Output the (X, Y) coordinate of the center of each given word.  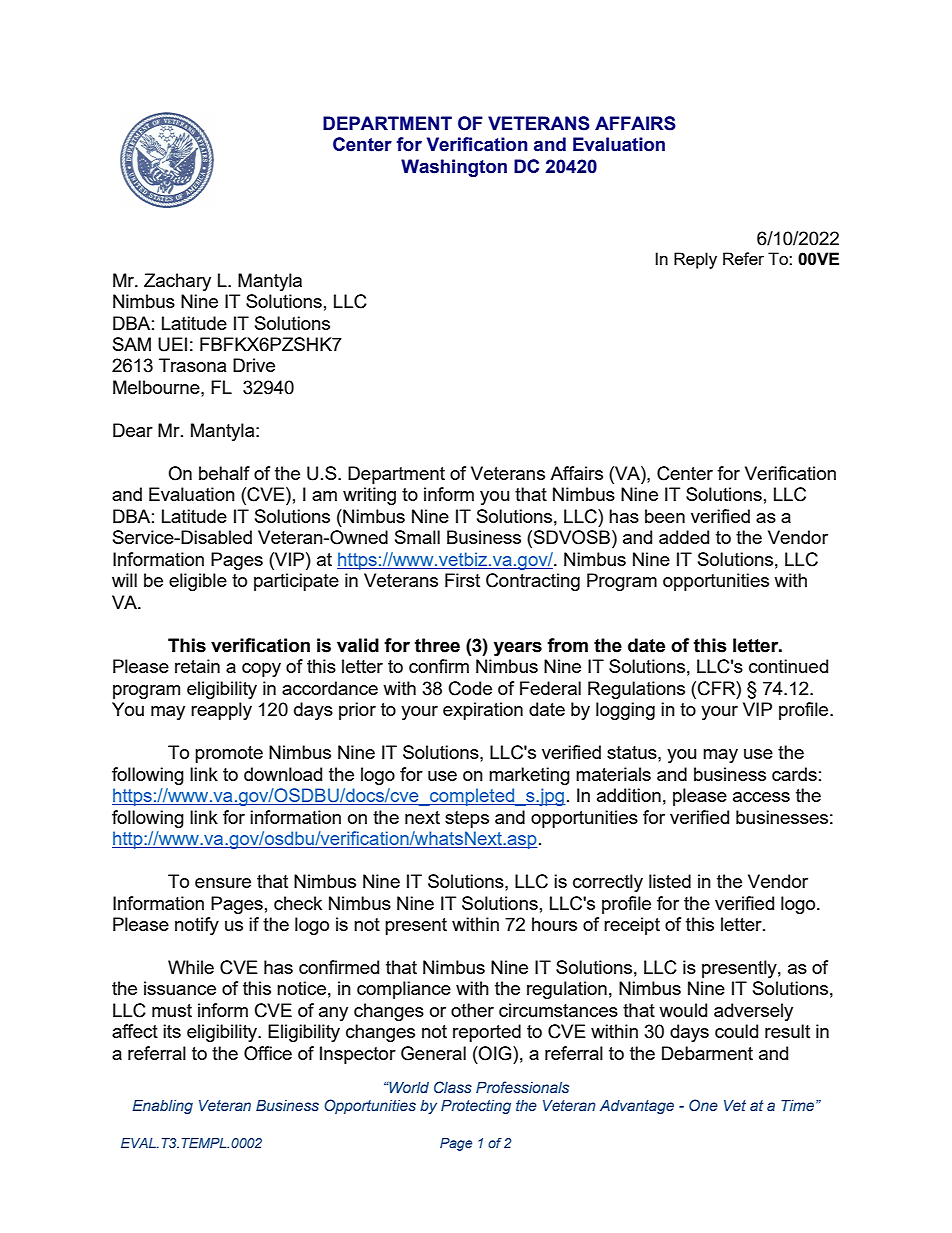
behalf (224, 473)
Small (417, 537)
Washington (454, 168)
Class (453, 1087)
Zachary (177, 282)
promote (229, 754)
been (665, 516)
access (761, 797)
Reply (695, 260)
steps (467, 819)
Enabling (162, 1107)
